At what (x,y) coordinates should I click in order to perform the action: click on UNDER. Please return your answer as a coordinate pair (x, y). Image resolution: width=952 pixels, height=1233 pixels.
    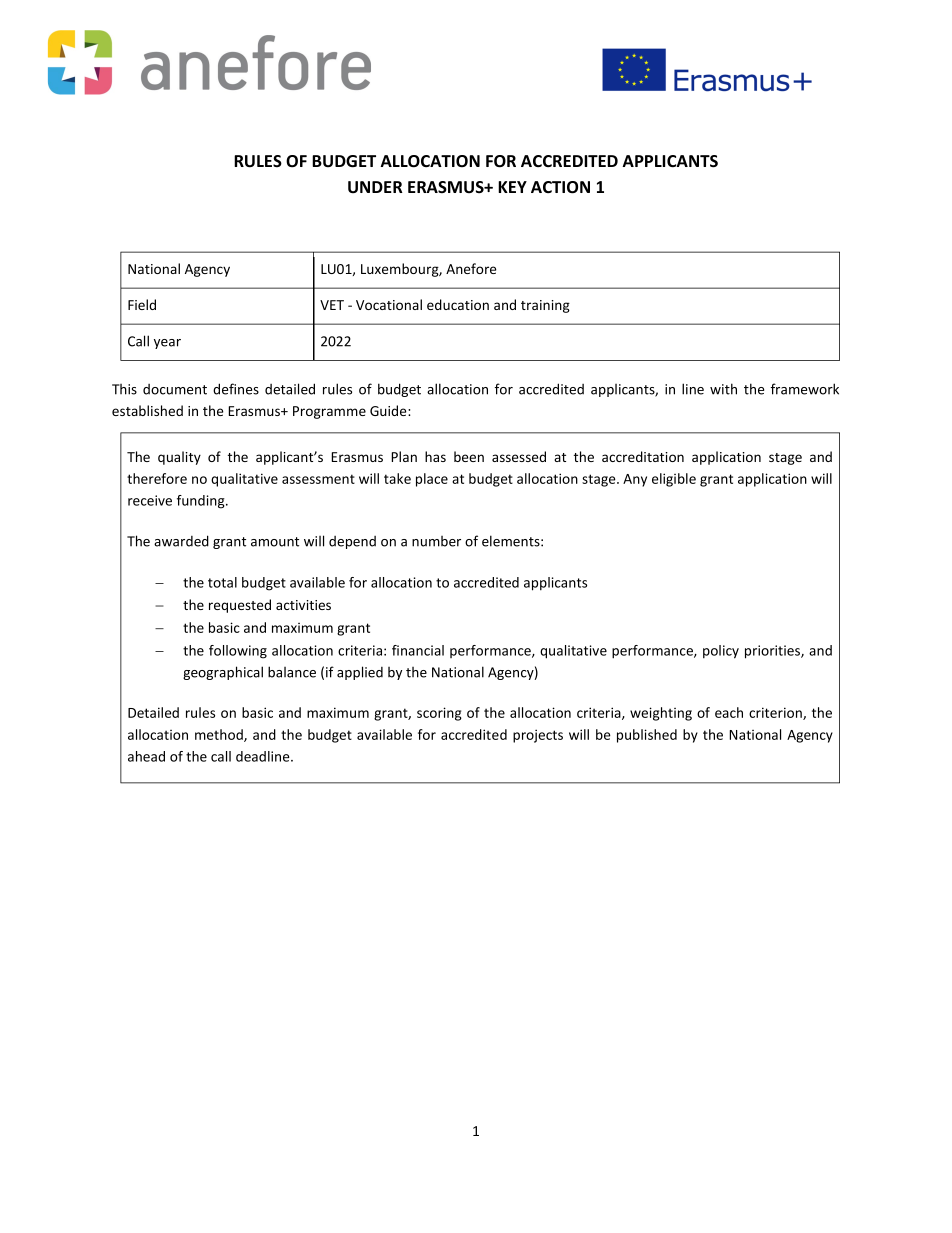
    Looking at the image, I should click on (375, 187).
